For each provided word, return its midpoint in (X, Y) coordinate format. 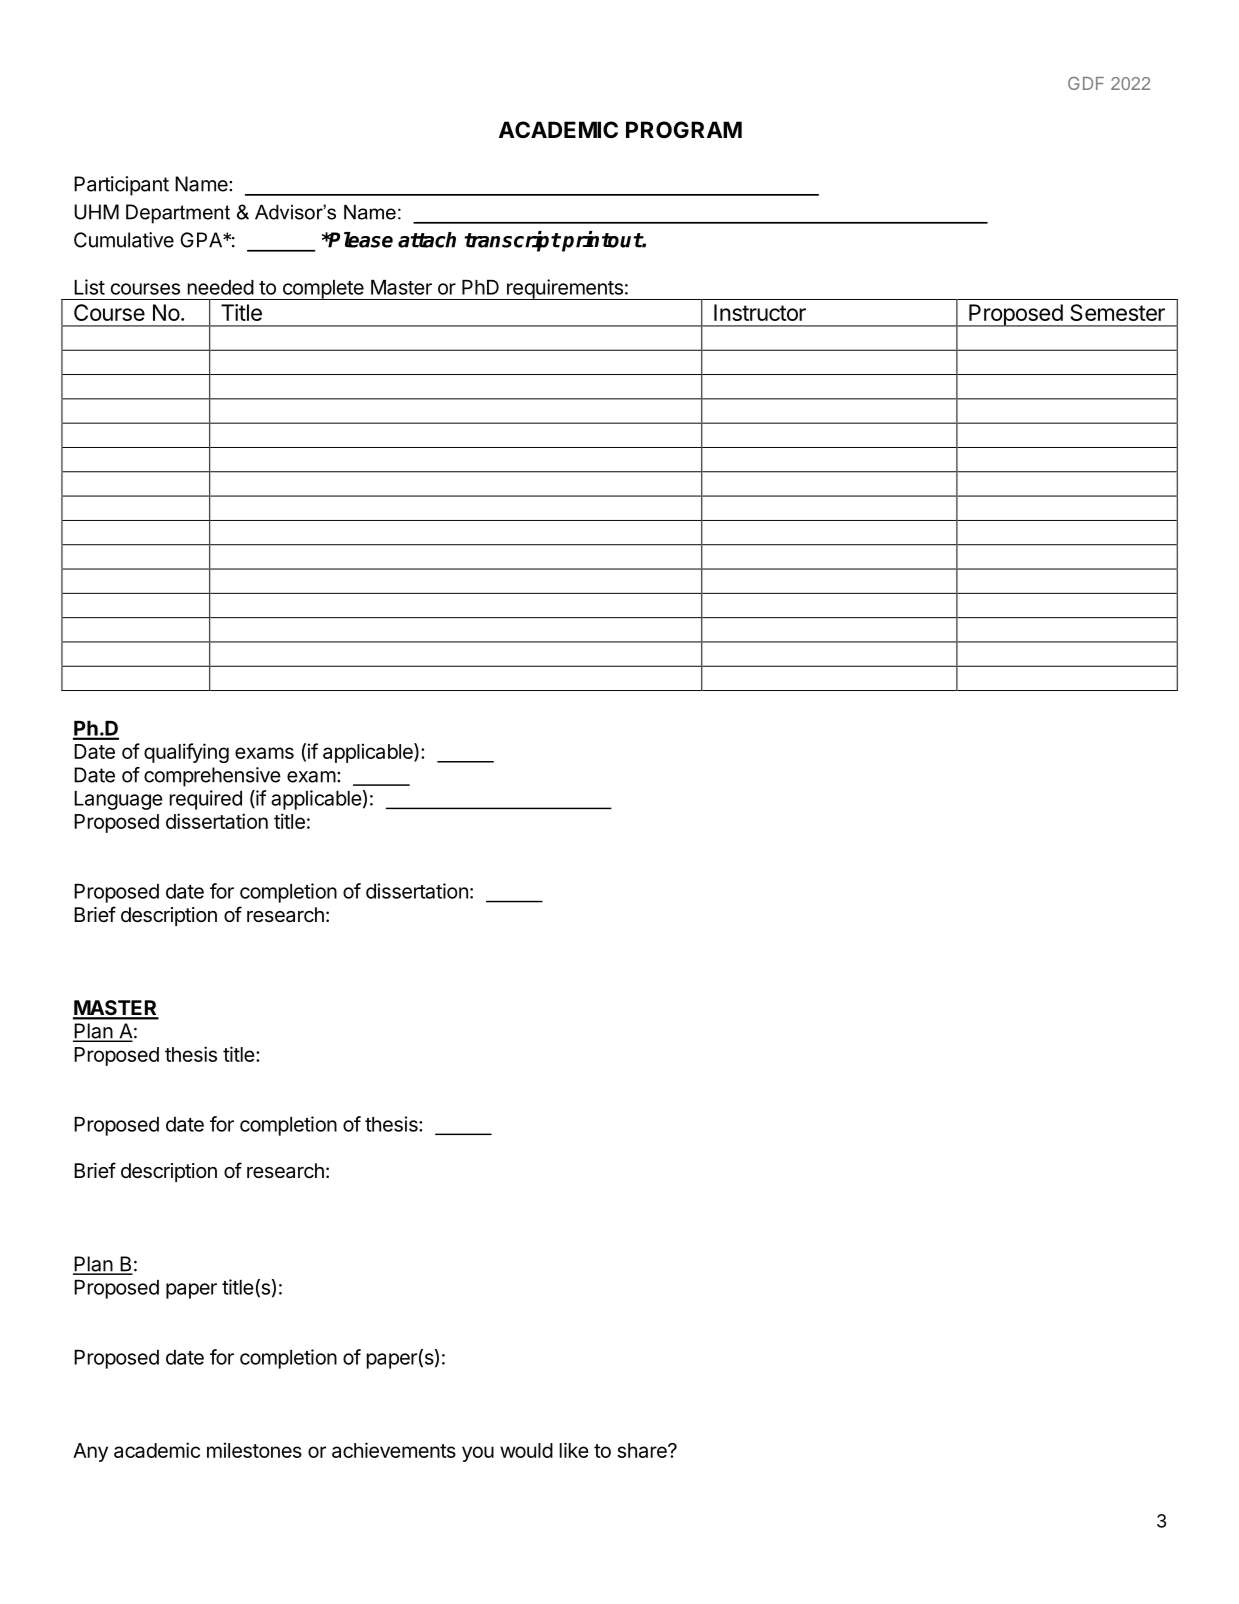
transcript (512, 241)
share (643, 1450)
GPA (202, 240)
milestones (254, 1450)
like (574, 1450)
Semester (1117, 312)
